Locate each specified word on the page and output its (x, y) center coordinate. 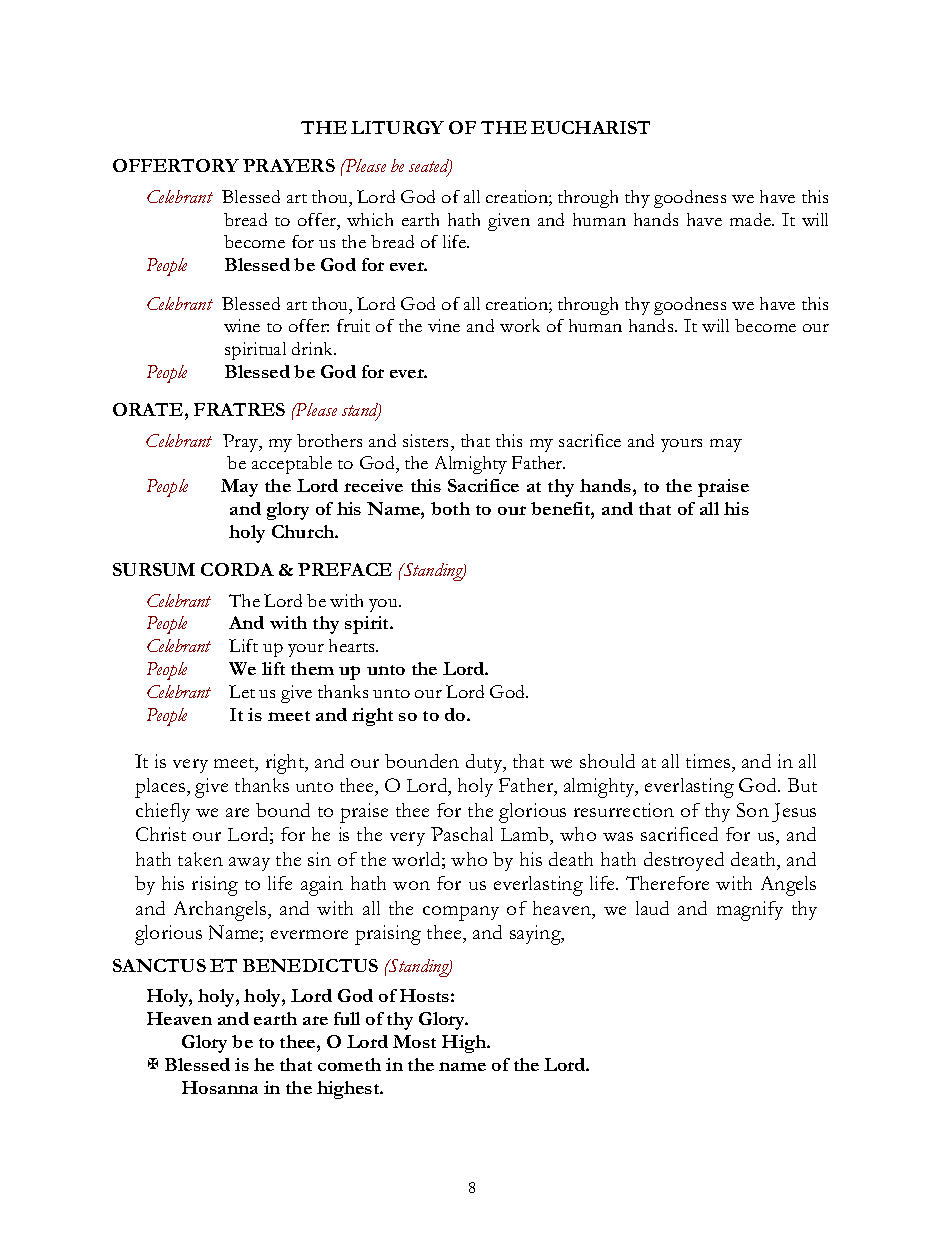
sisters (427, 440)
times (709, 761)
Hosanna (220, 1087)
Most (414, 1041)
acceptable (292, 465)
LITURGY (397, 127)
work (520, 325)
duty (485, 763)
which (370, 219)
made (752, 219)
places (161, 788)
